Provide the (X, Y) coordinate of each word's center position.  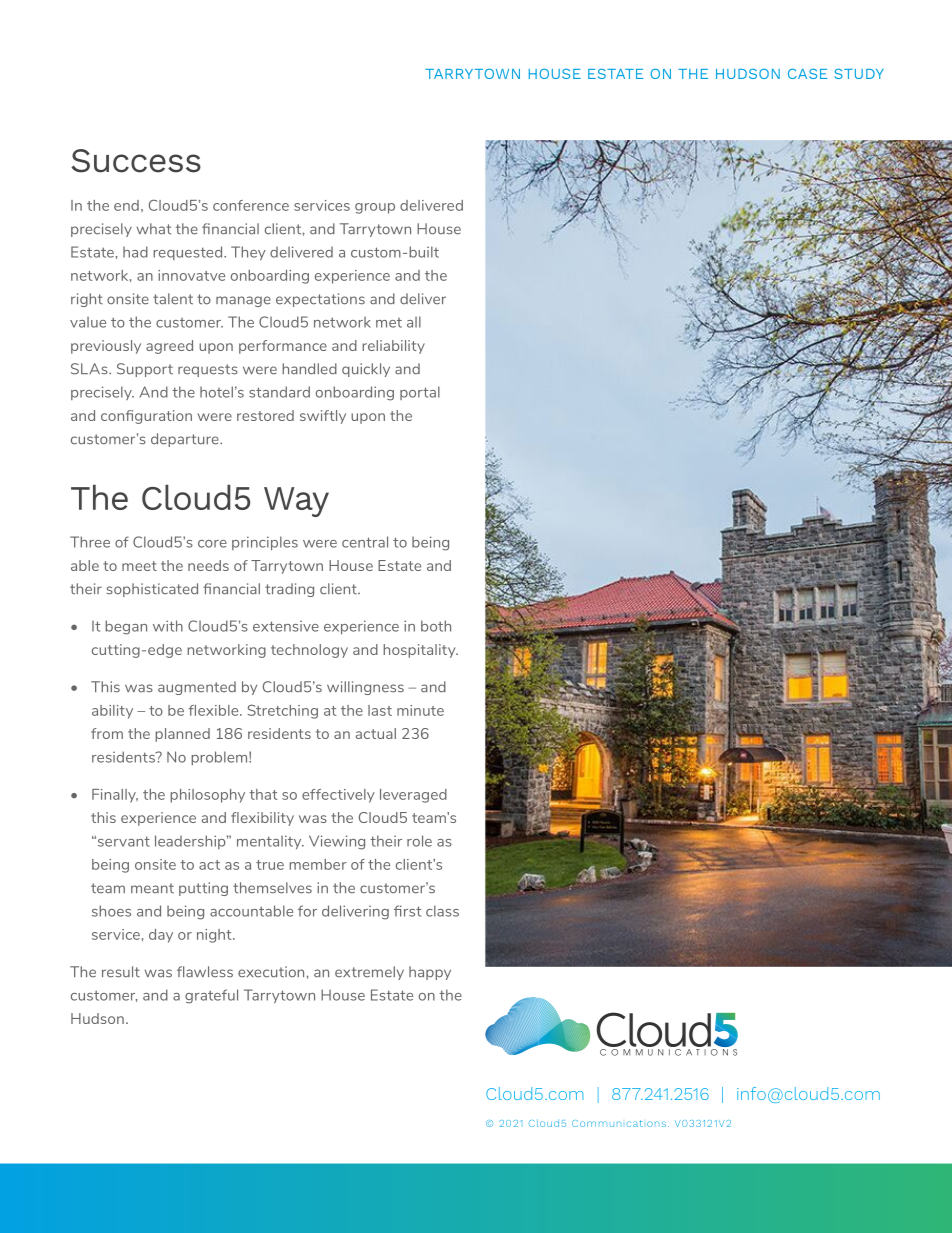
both (436, 626)
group (375, 208)
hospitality (420, 651)
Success (136, 161)
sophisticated (152, 590)
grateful (211, 996)
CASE (807, 73)
